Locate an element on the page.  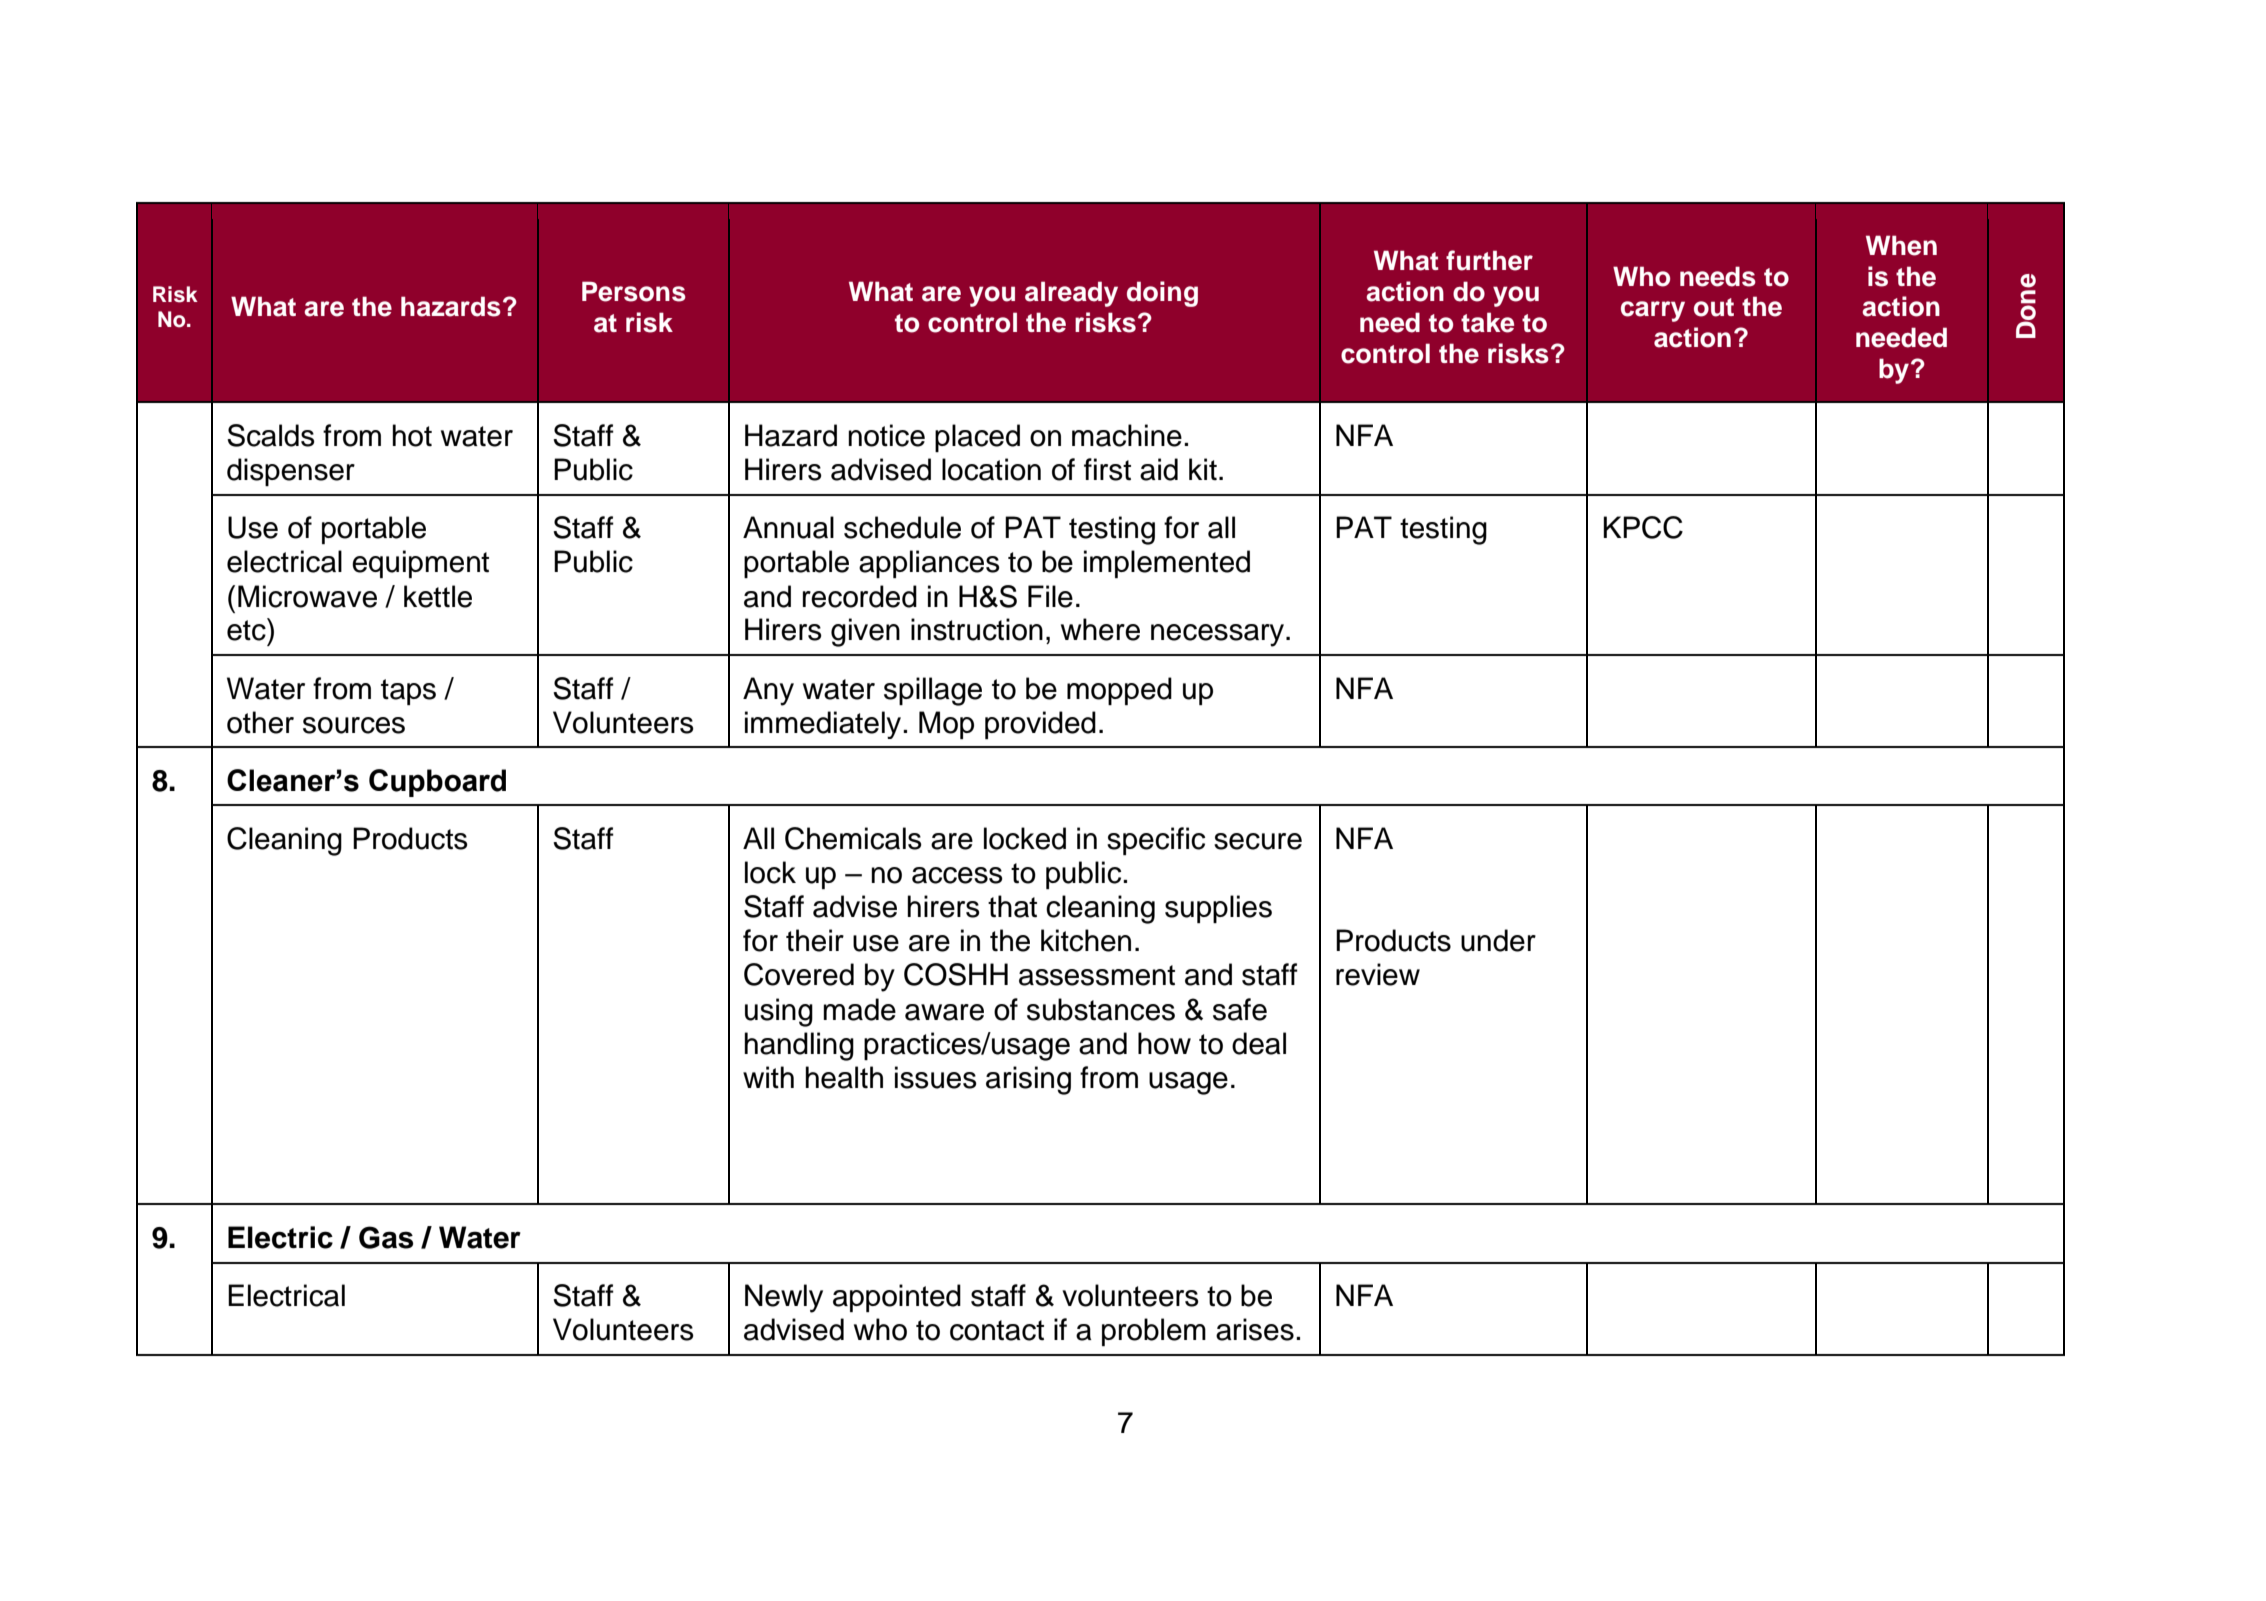
arising is located at coordinates (1028, 1080).
